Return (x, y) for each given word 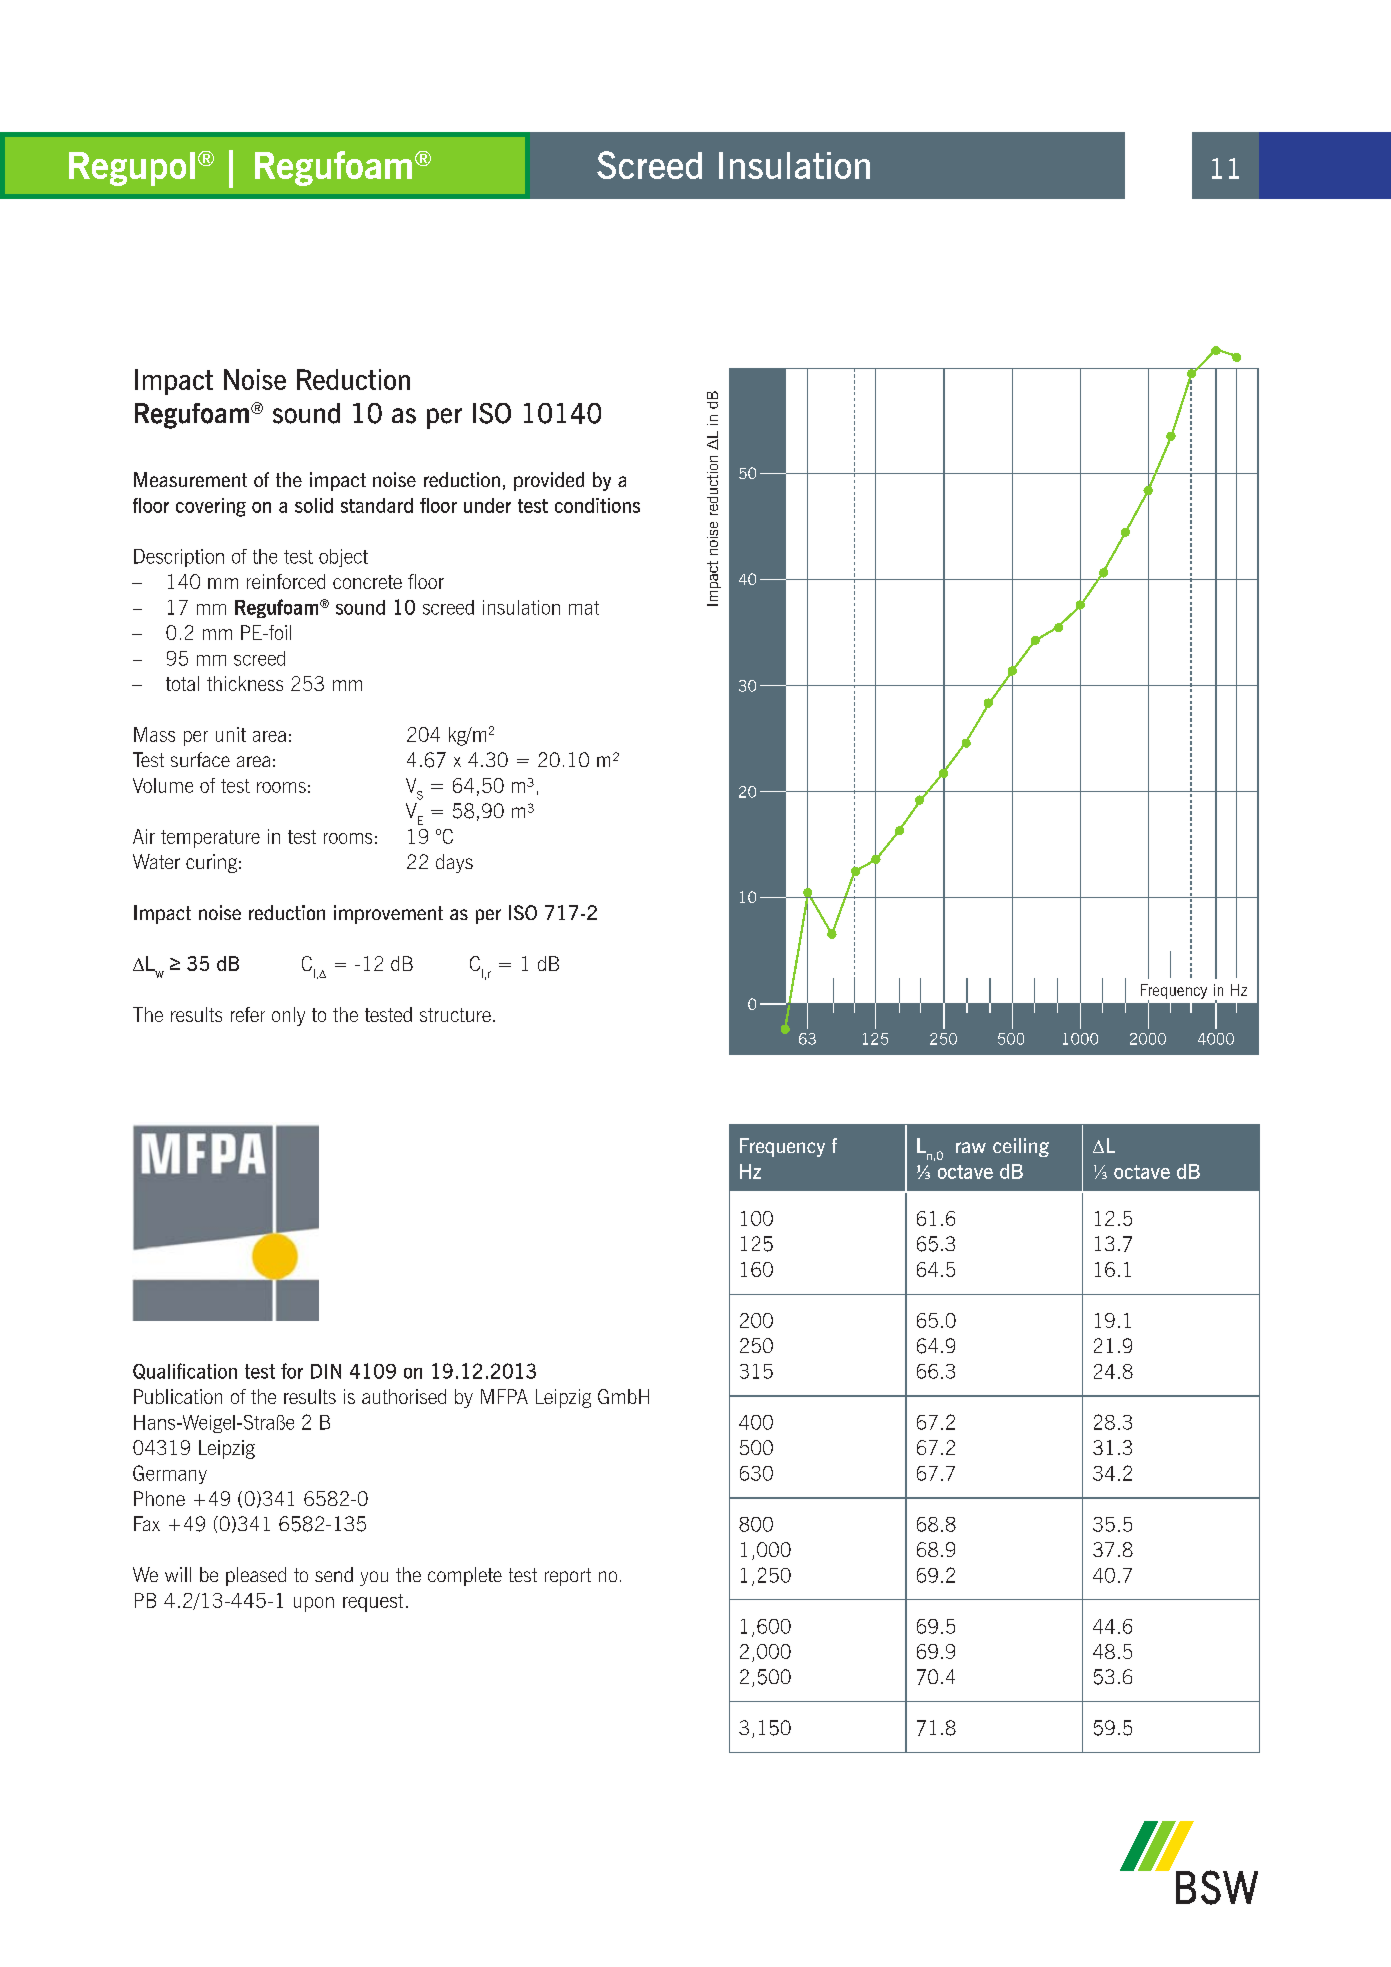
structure (455, 1015)
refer (248, 1014)
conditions (597, 505)
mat (584, 608)
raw (971, 1147)
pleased (256, 1576)
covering (211, 507)
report (568, 1577)
